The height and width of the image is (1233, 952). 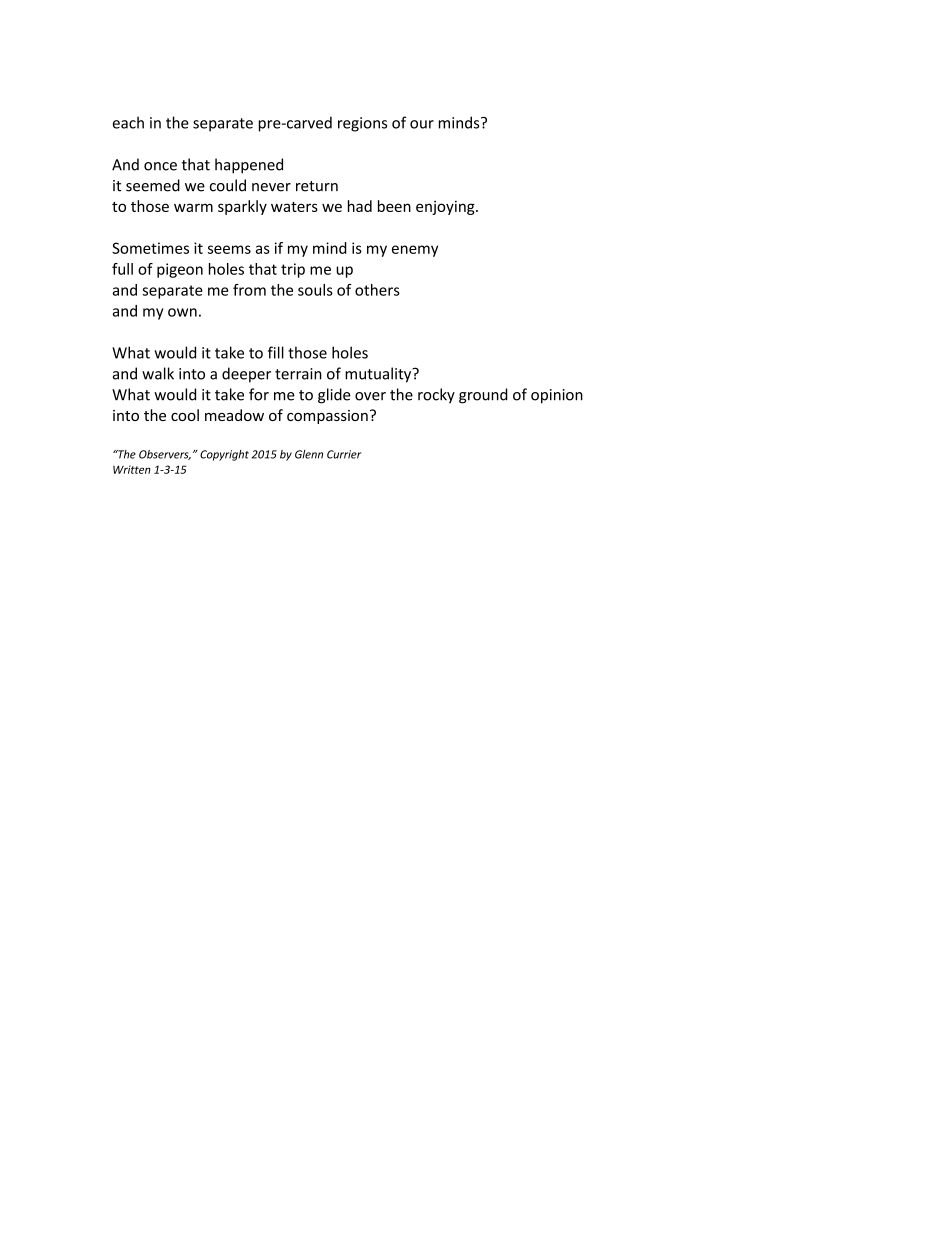 What do you see at coordinates (309, 454) in the image?
I see `Glenn` at bounding box center [309, 454].
